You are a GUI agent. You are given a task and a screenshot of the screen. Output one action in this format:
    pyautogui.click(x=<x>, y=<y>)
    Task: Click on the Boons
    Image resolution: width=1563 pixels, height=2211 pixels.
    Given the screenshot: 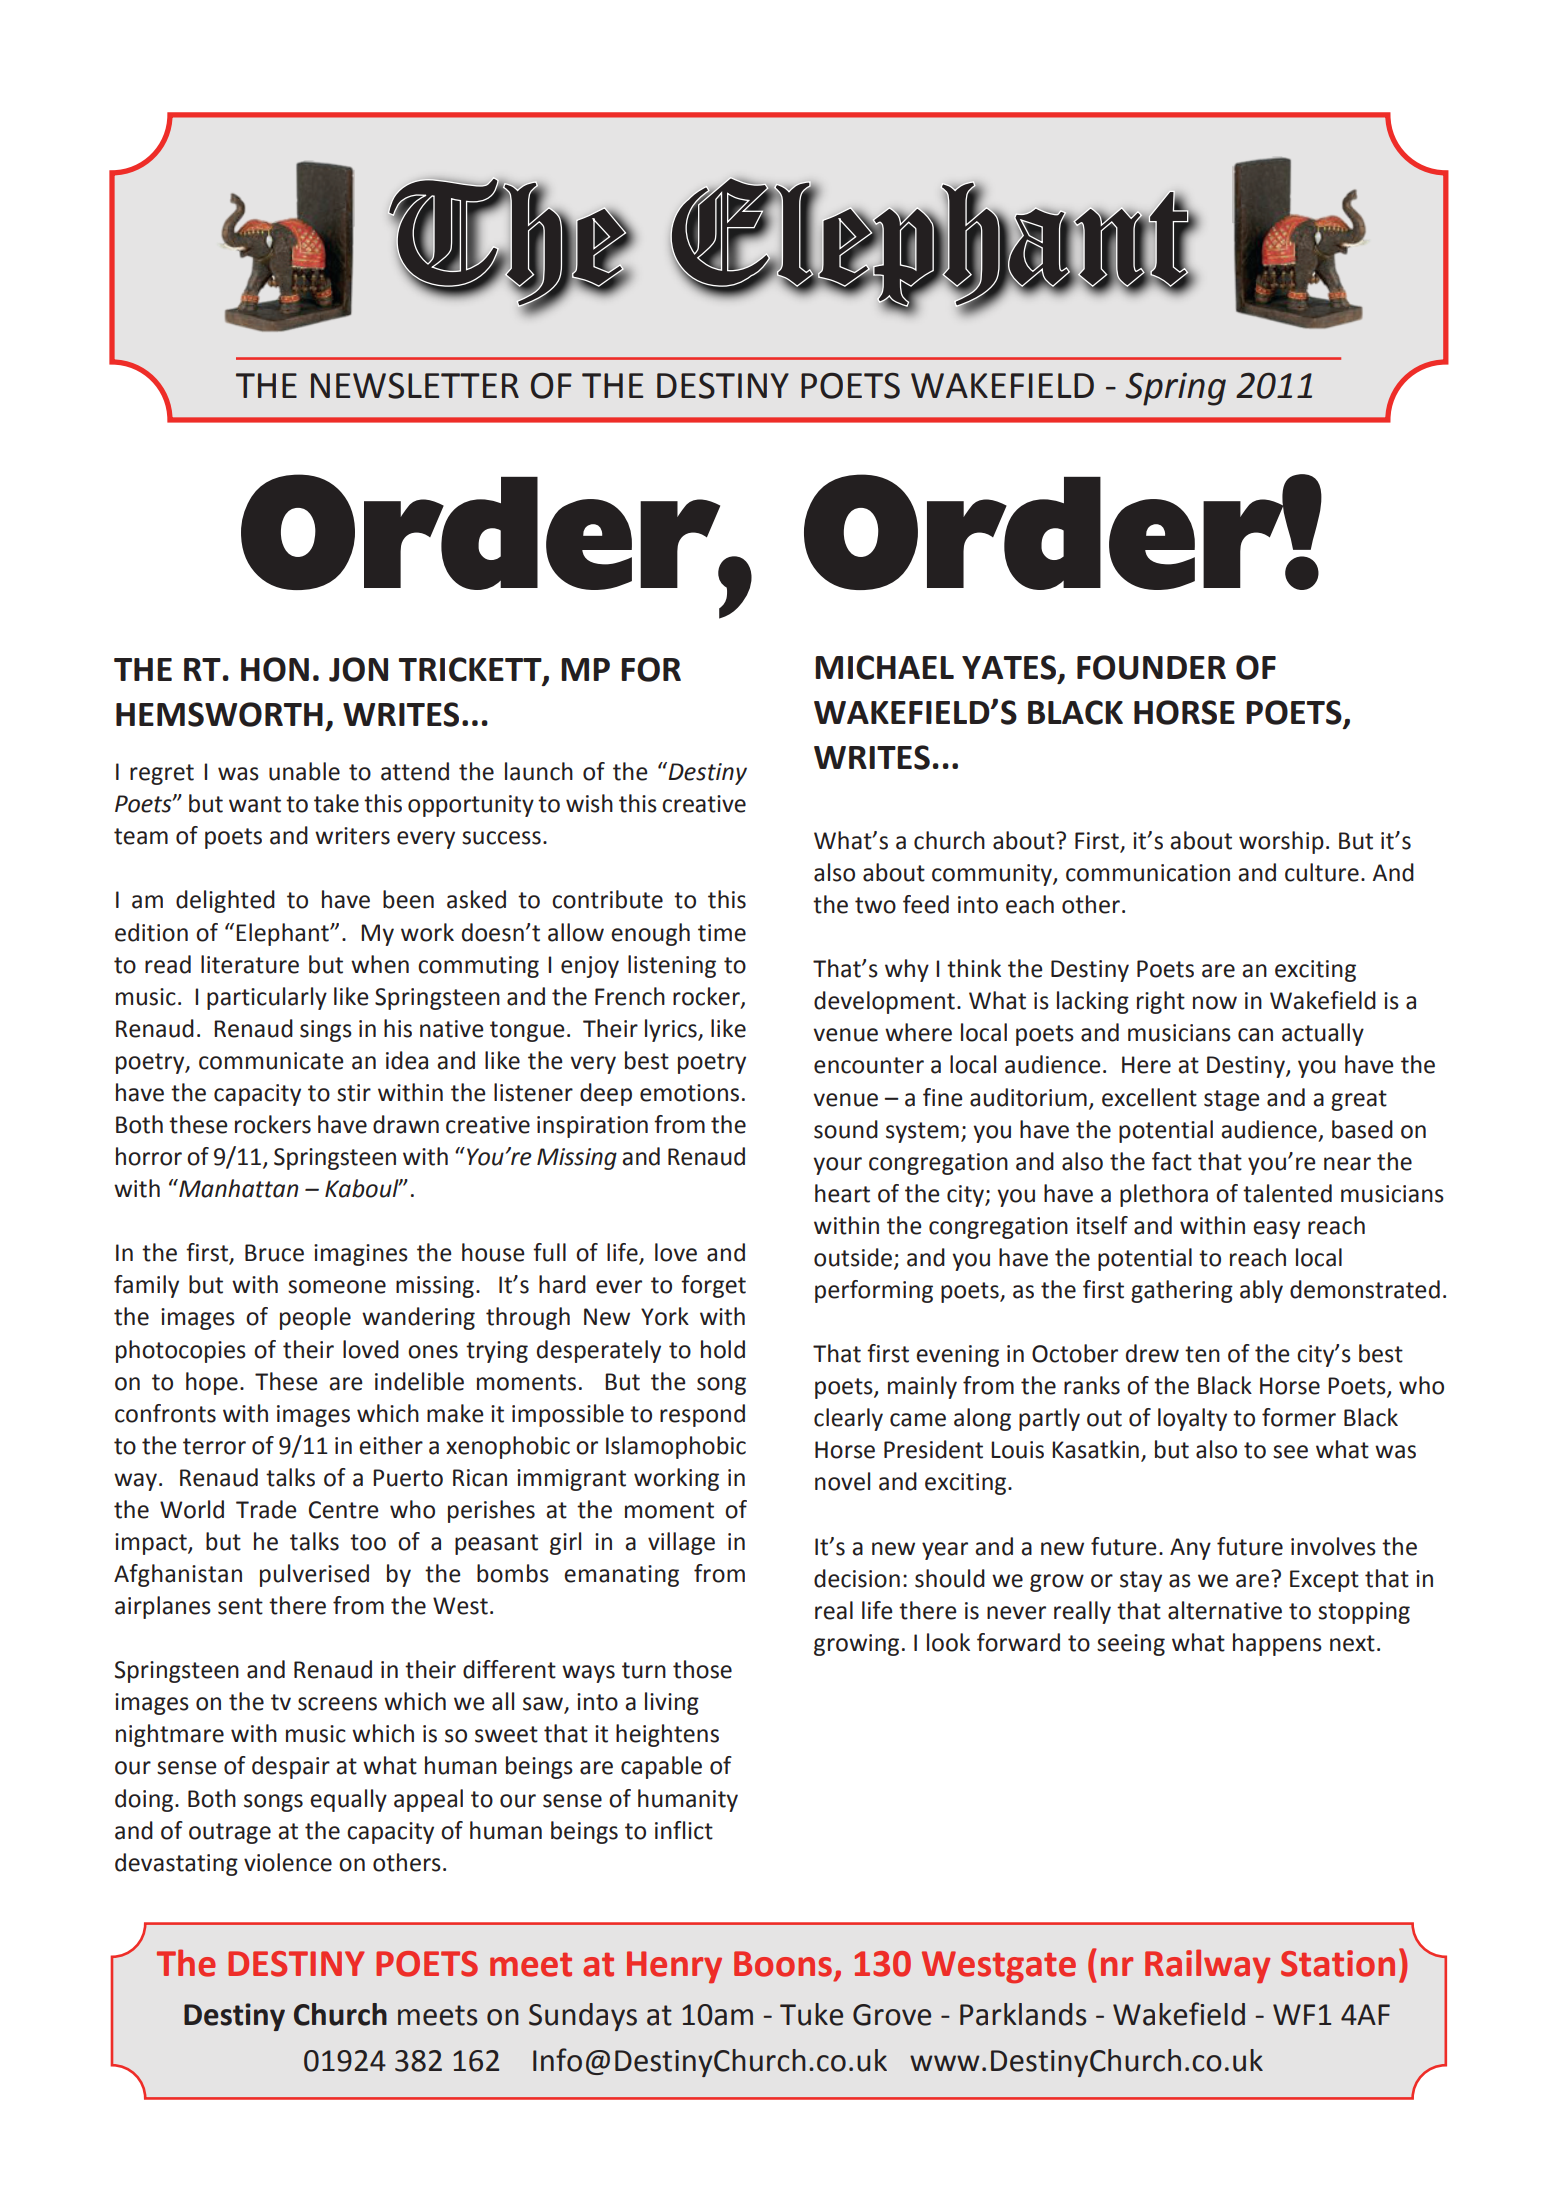 What is the action you would take?
    pyautogui.click(x=783, y=1964)
